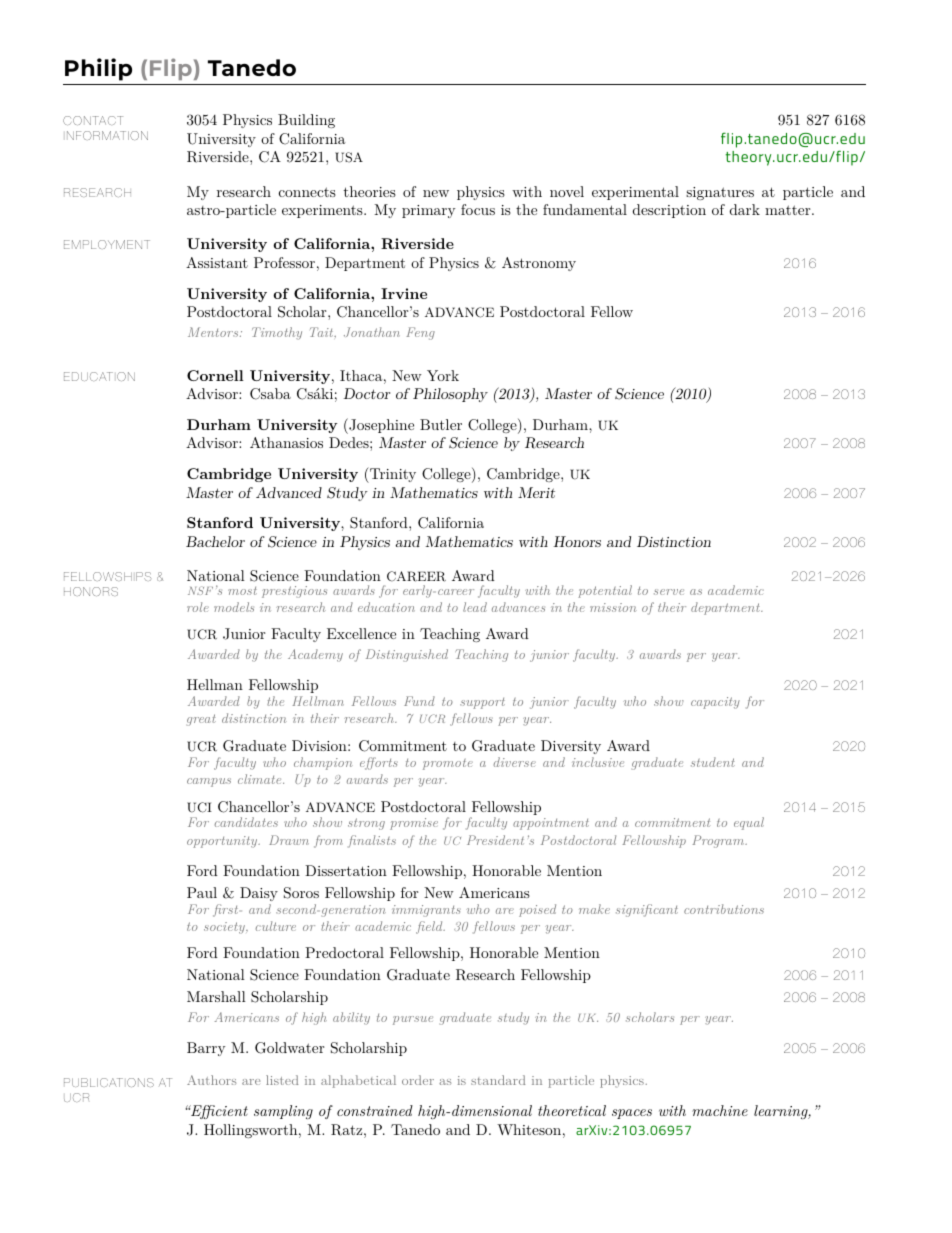 The width and height of the screenshot is (952, 1233). What do you see at coordinates (420, 333) in the screenshot?
I see `Feng` at bounding box center [420, 333].
